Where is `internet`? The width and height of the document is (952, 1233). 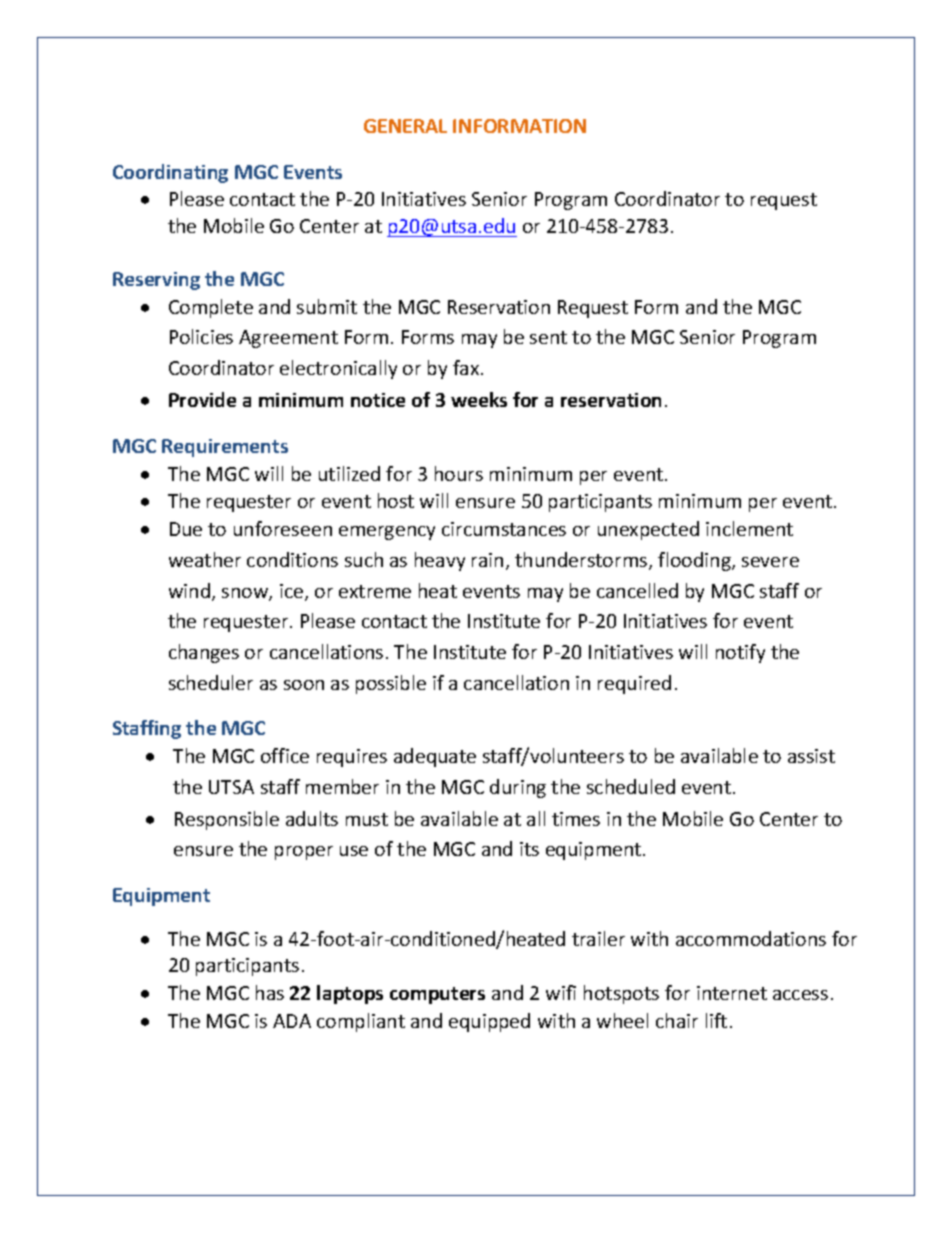
internet is located at coordinates (732, 993).
